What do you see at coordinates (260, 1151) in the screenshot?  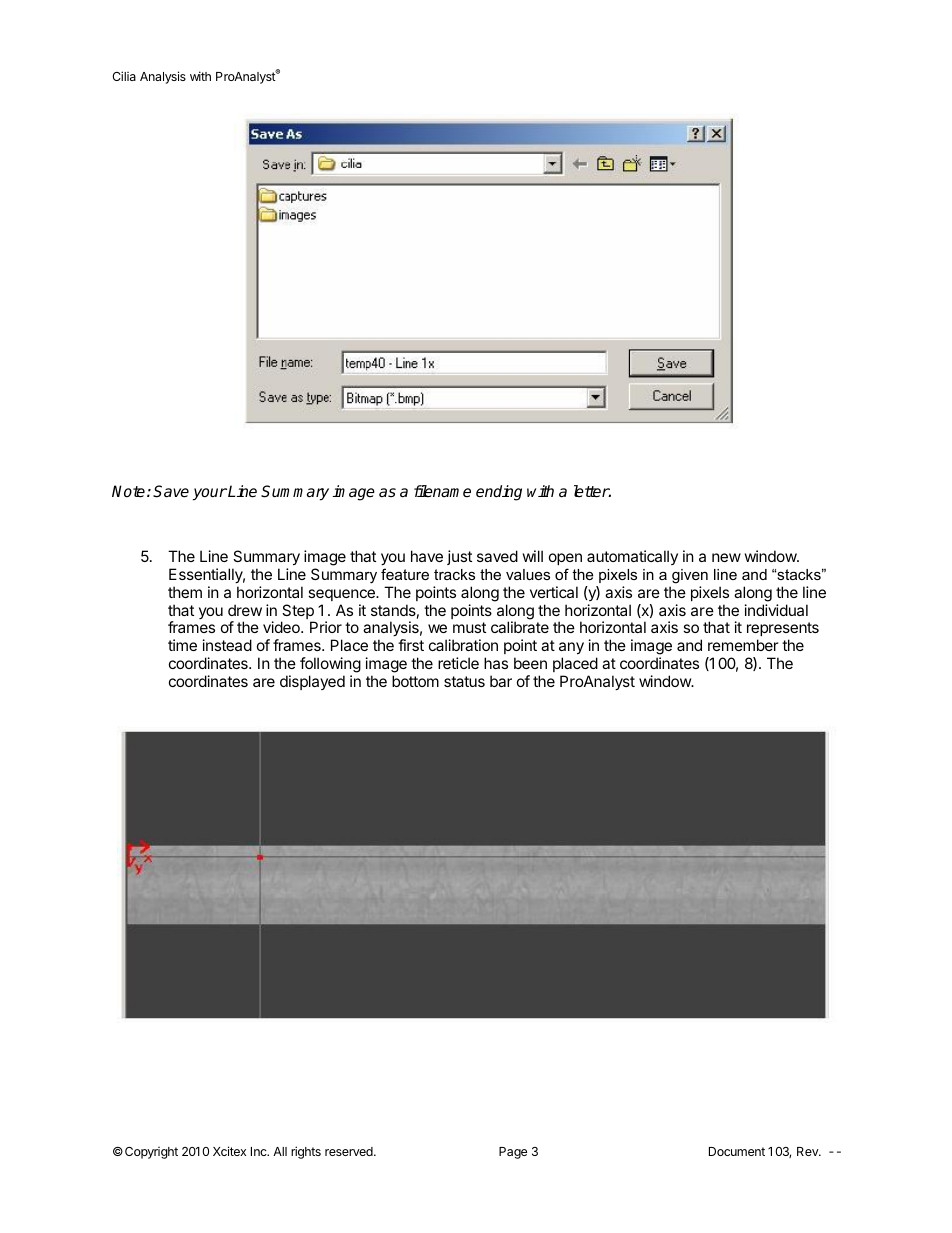 I see `Inc` at bounding box center [260, 1151].
